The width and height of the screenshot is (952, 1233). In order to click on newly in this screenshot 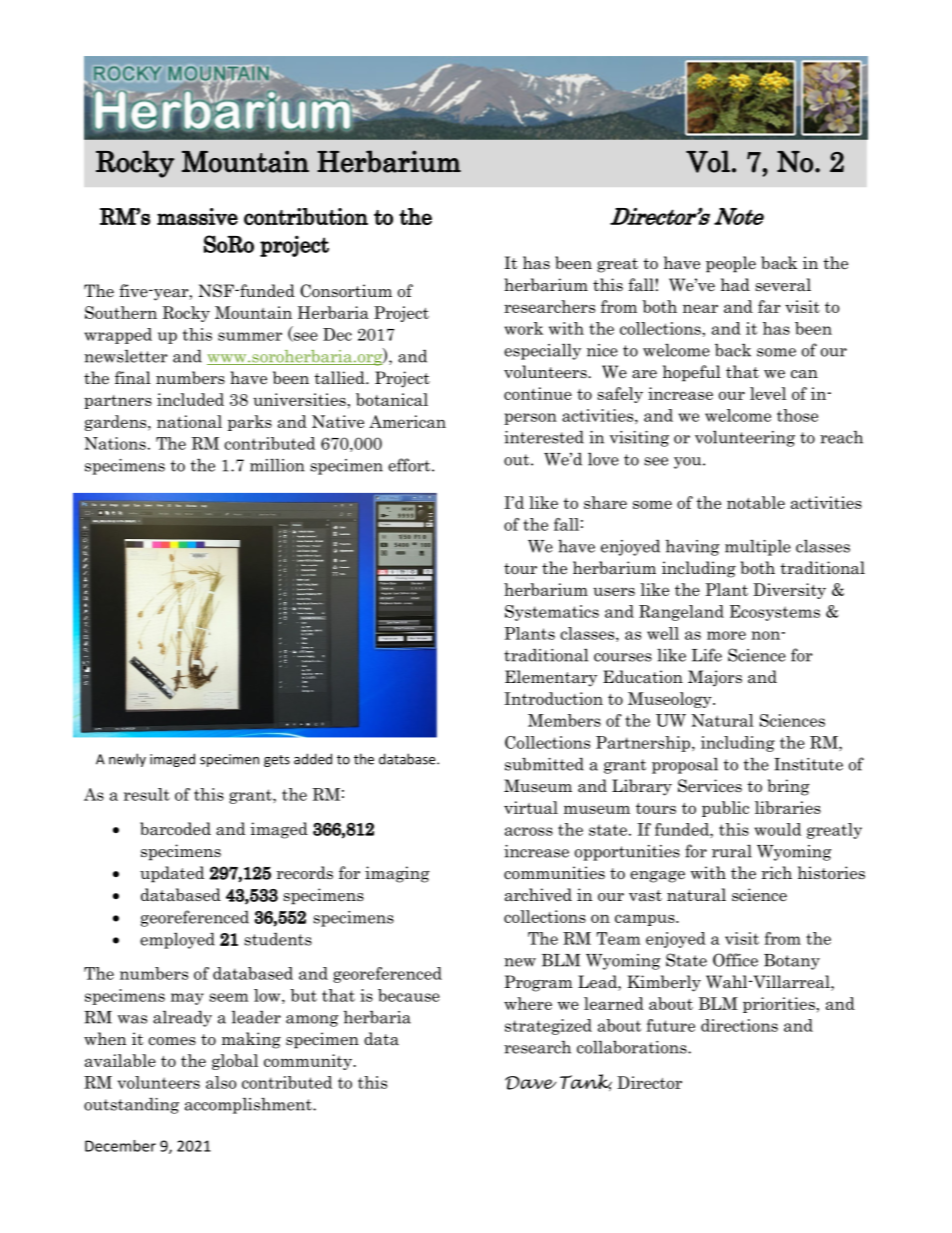, I will do `click(127, 760)`.
